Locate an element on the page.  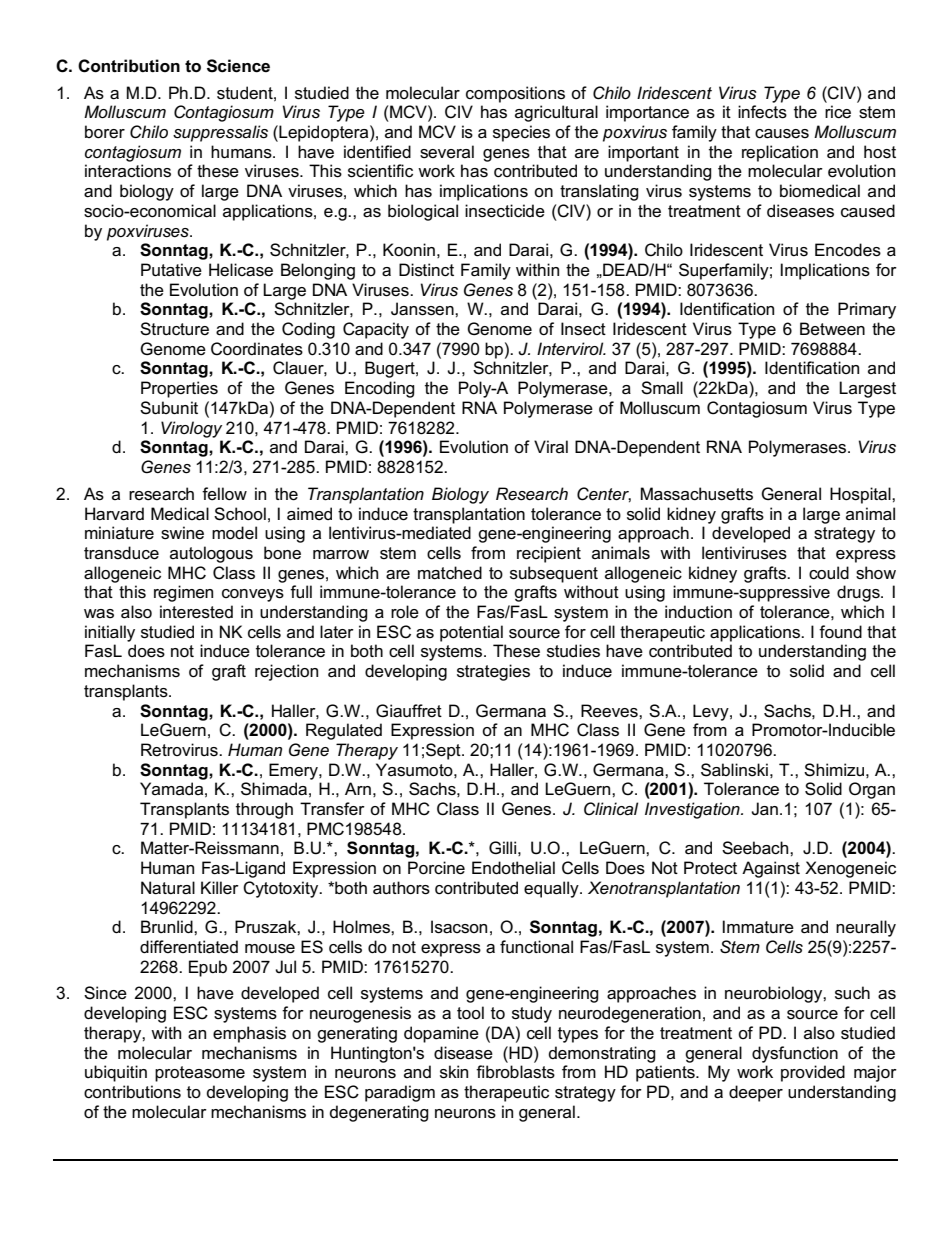
proteasome is located at coordinates (200, 1074).
